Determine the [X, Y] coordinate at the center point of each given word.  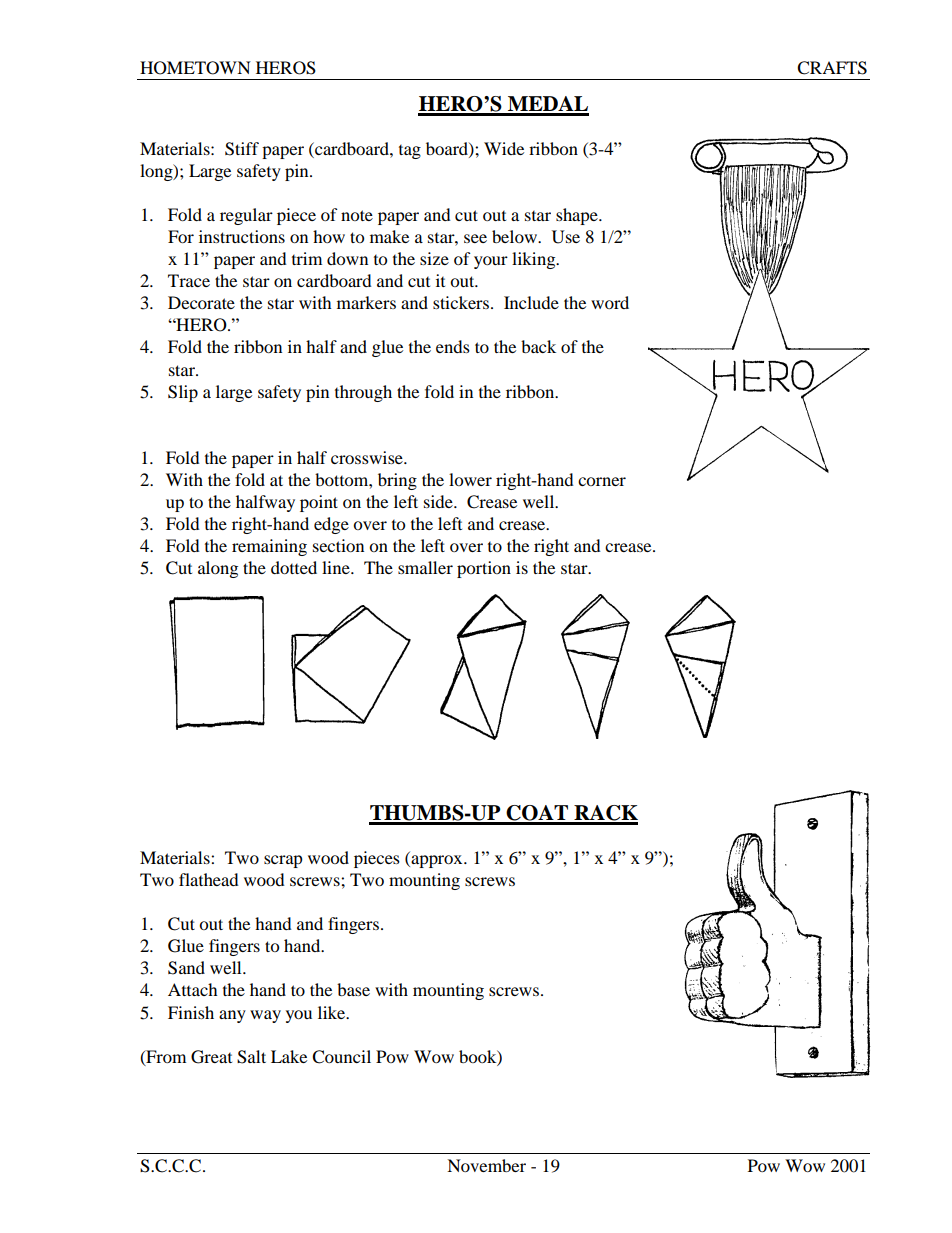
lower [470, 479]
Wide [504, 148]
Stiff [242, 149]
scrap [283, 861]
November [486, 1165]
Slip [183, 393]
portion [484, 569]
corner [602, 481]
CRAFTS [832, 68]
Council [341, 1057]
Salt [251, 1057]
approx [437, 861]
